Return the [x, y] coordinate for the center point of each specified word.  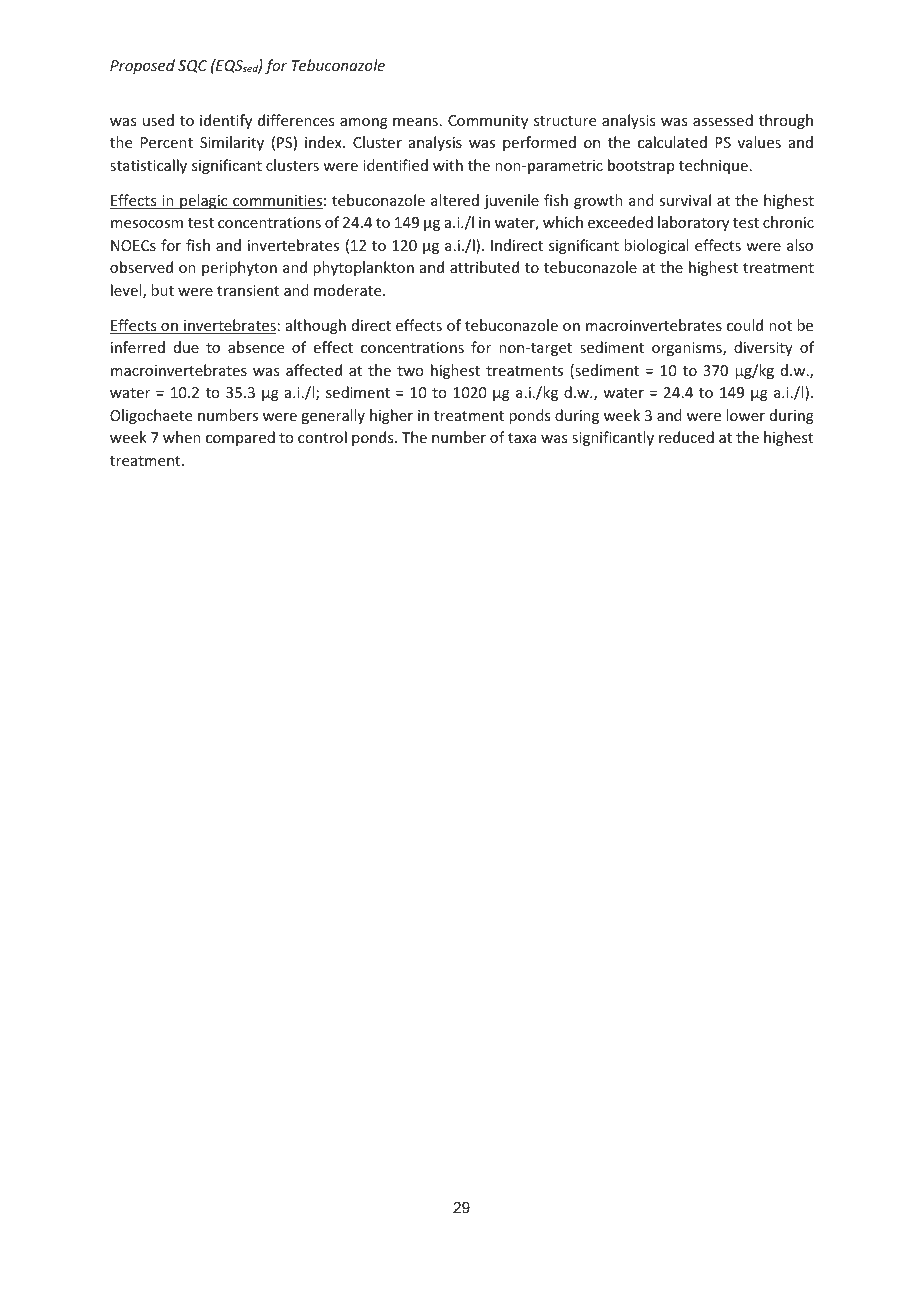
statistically [148, 166]
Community [488, 122]
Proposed [142, 66]
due [186, 347]
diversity [763, 348]
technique [713, 166]
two [410, 371]
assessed [723, 120]
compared [240, 438]
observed [141, 267]
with [448, 165]
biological [656, 246]
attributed [484, 267]
